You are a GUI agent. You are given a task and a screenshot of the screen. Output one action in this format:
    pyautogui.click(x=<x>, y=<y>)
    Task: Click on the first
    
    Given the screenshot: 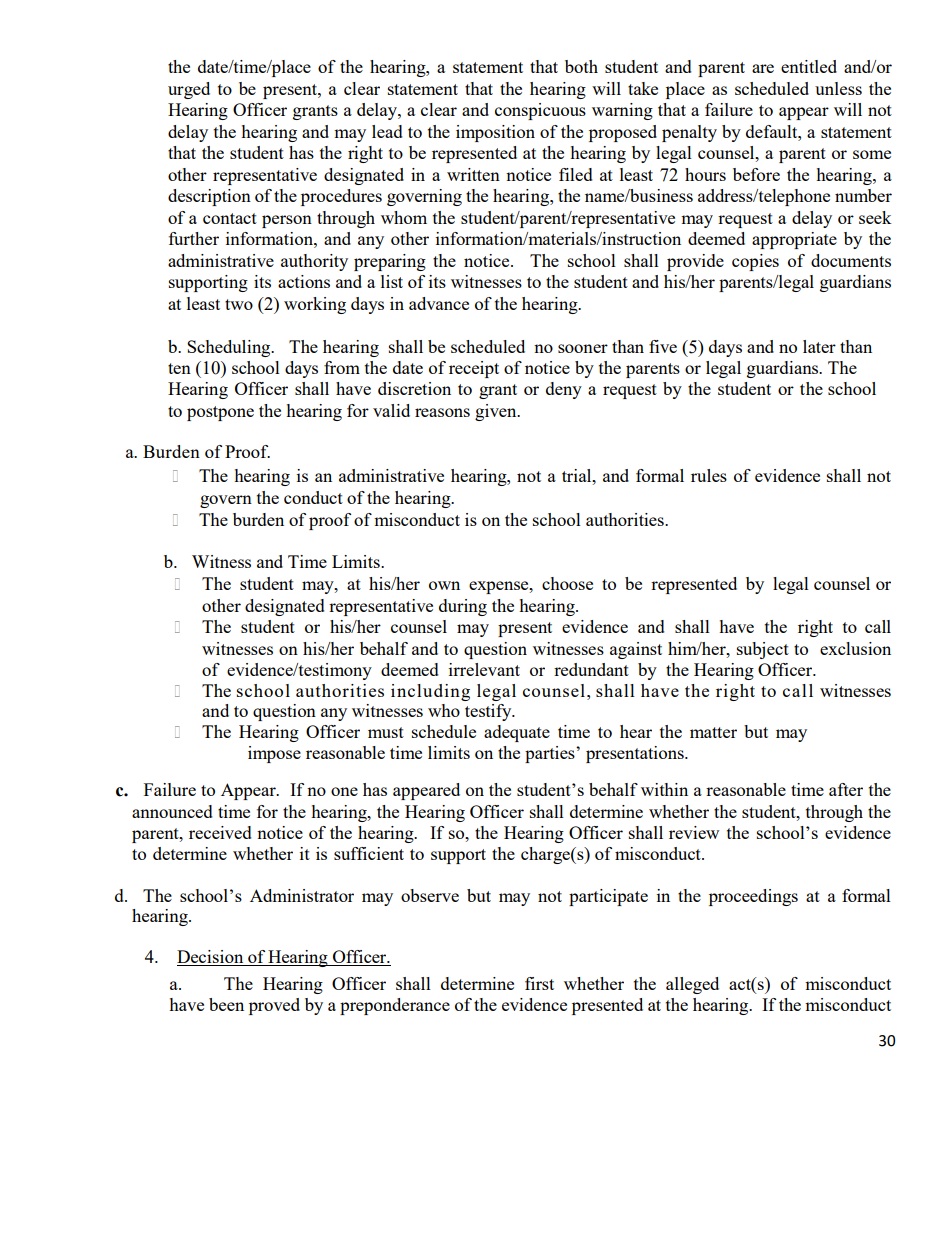 What is the action you would take?
    pyautogui.click(x=539, y=983)
